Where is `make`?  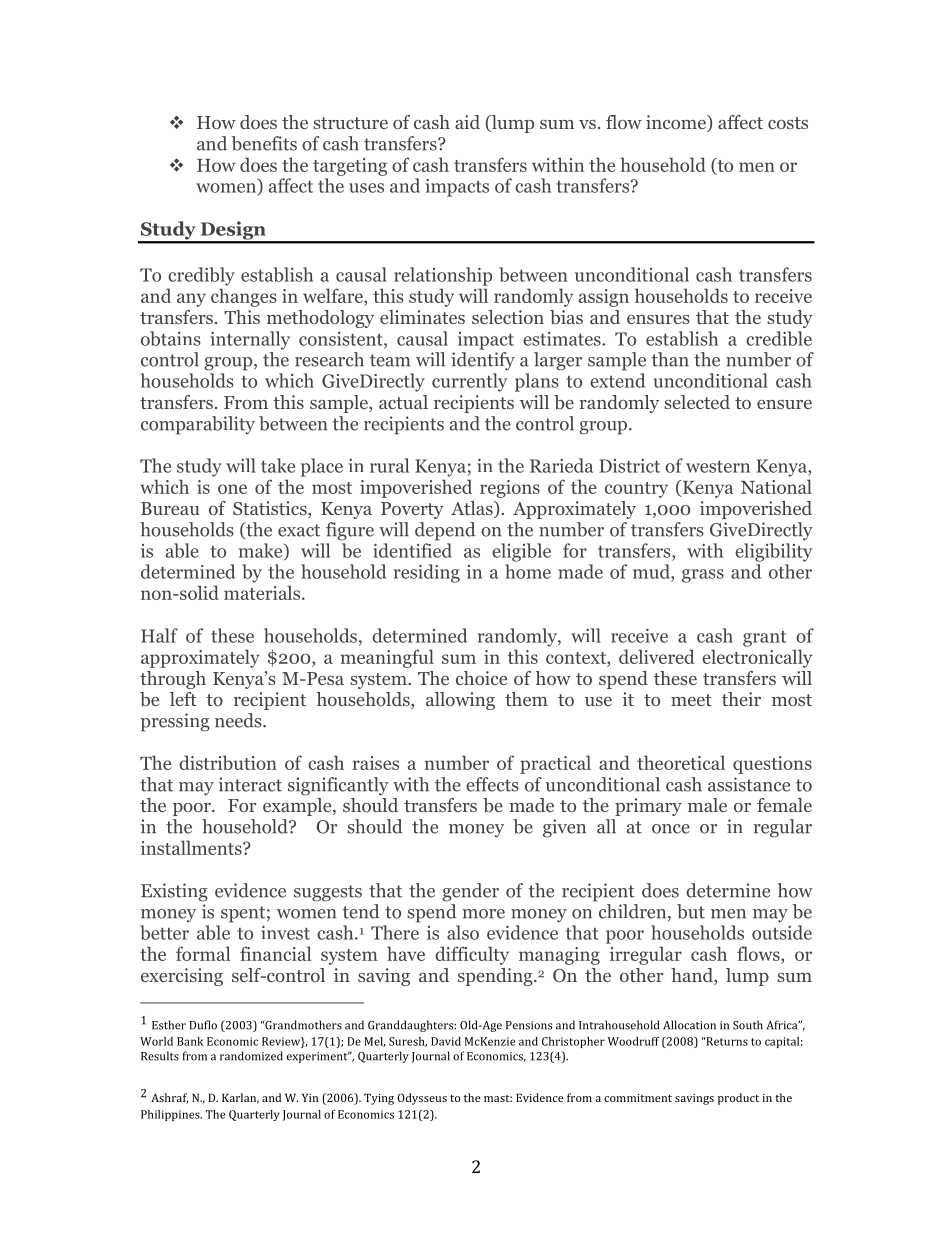
make is located at coordinates (262, 551).
